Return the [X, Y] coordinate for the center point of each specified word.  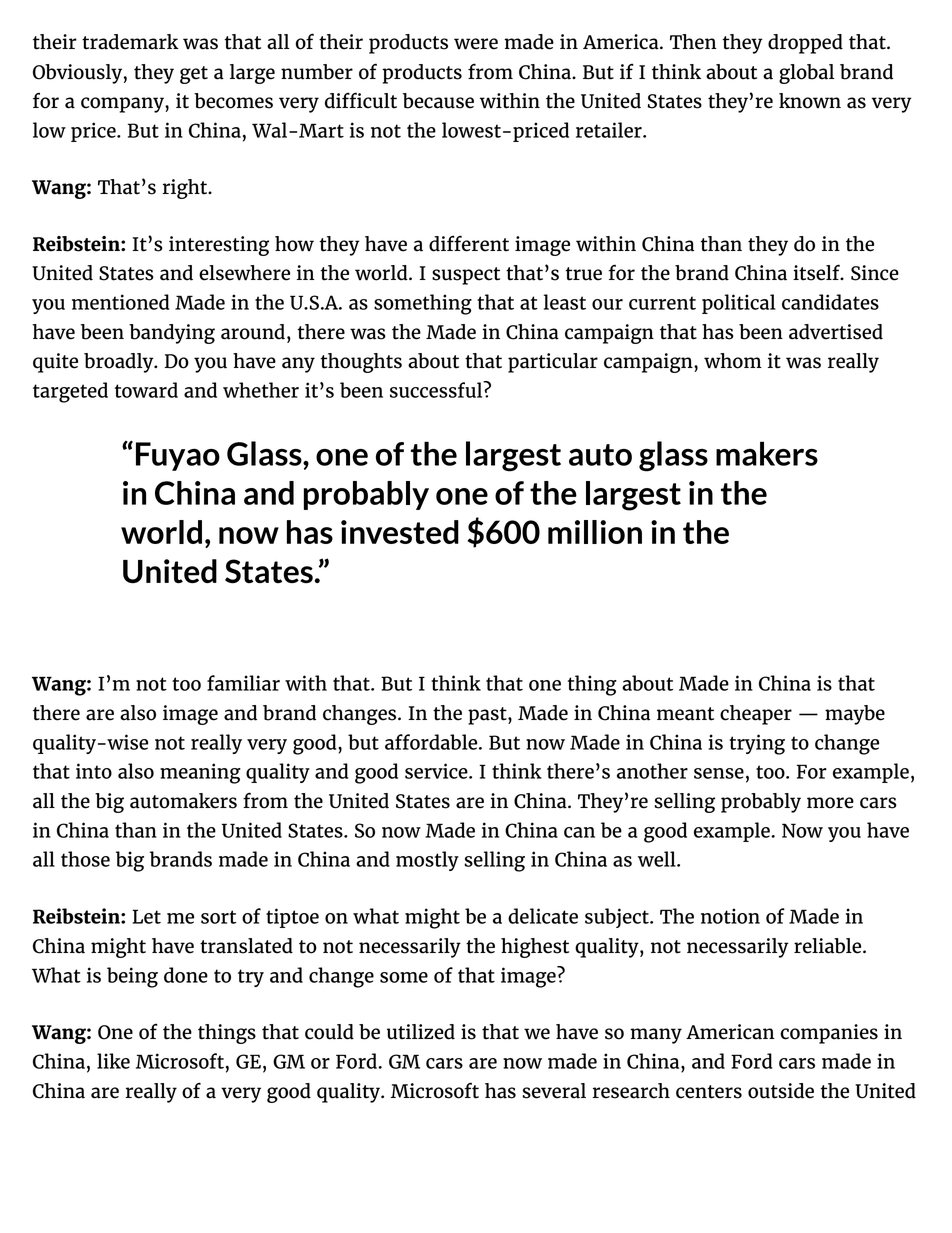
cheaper [756, 715]
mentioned [120, 302]
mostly [427, 861]
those [85, 859]
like [113, 1061]
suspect [466, 276]
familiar [243, 683]
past [488, 716]
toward [146, 390]
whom [733, 361]
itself [817, 272]
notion [730, 916]
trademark [130, 42]
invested [400, 532]
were [476, 44]
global [807, 74]
